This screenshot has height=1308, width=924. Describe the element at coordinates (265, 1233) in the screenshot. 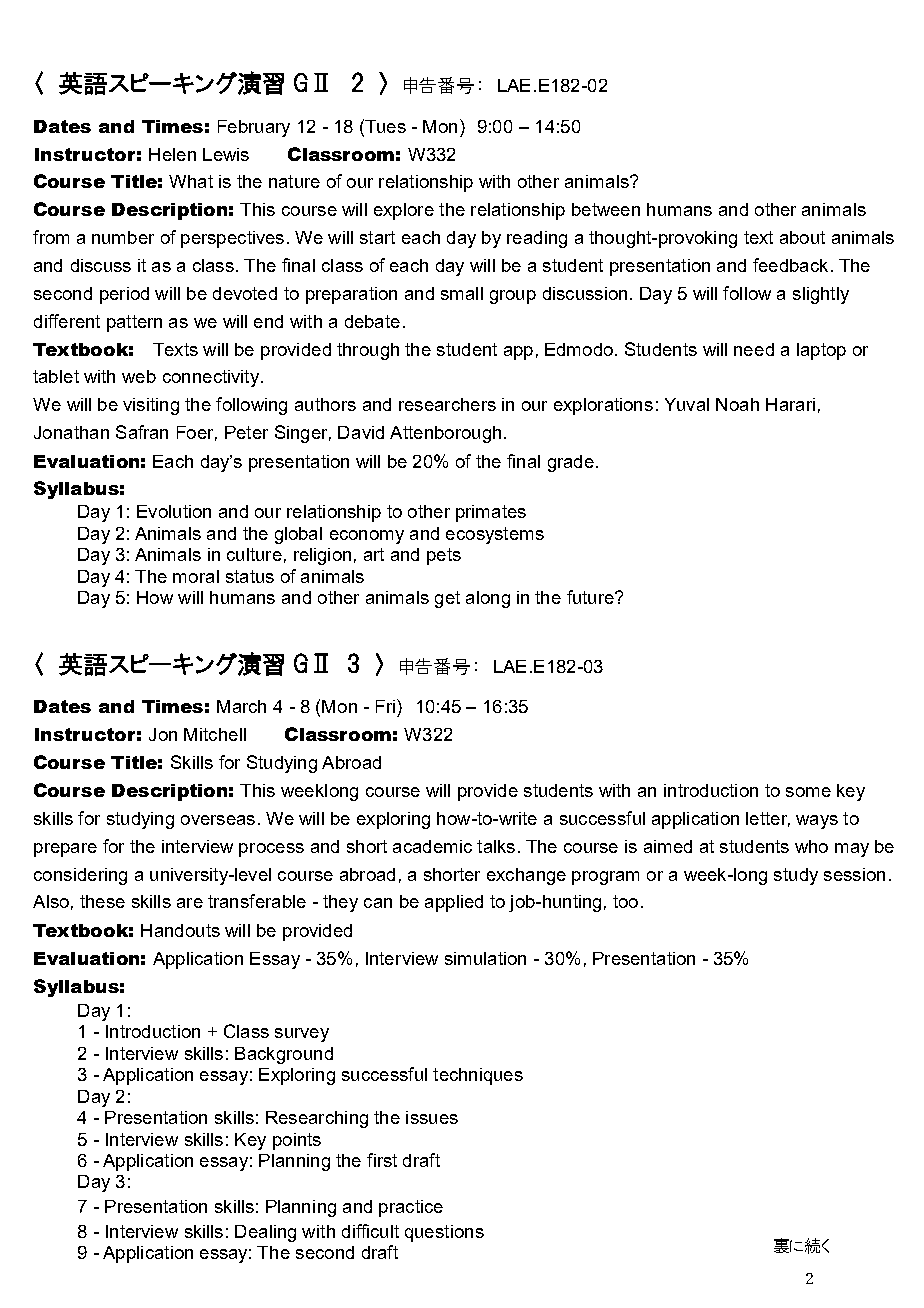

I see `Dealing` at that location.
